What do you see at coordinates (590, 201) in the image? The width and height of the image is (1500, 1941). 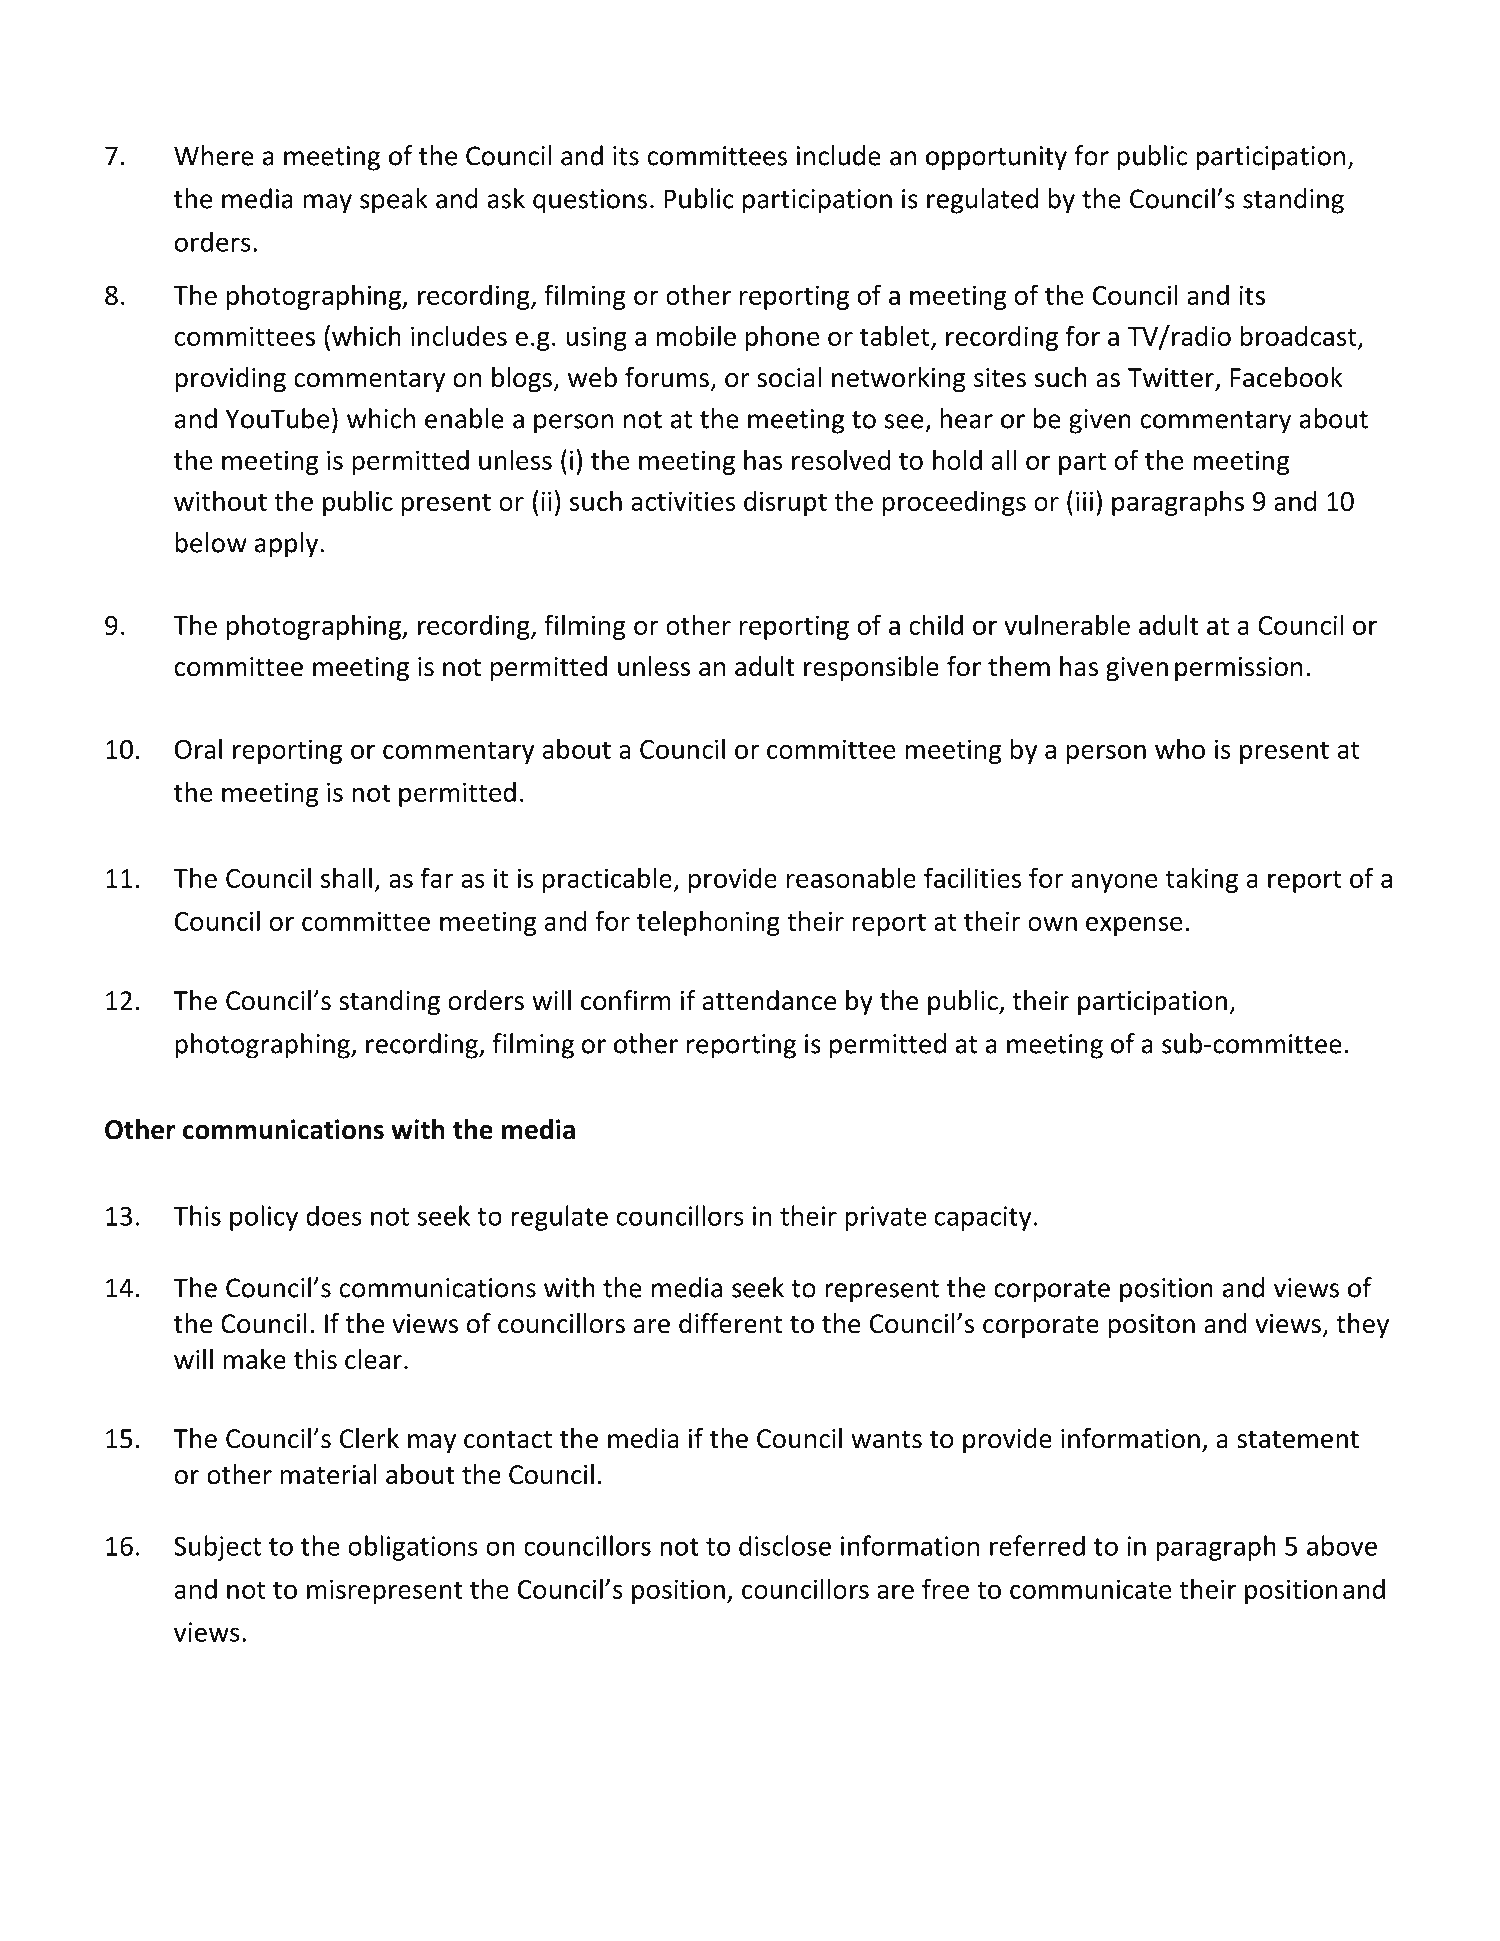 I see `questions` at bounding box center [590, 201].
